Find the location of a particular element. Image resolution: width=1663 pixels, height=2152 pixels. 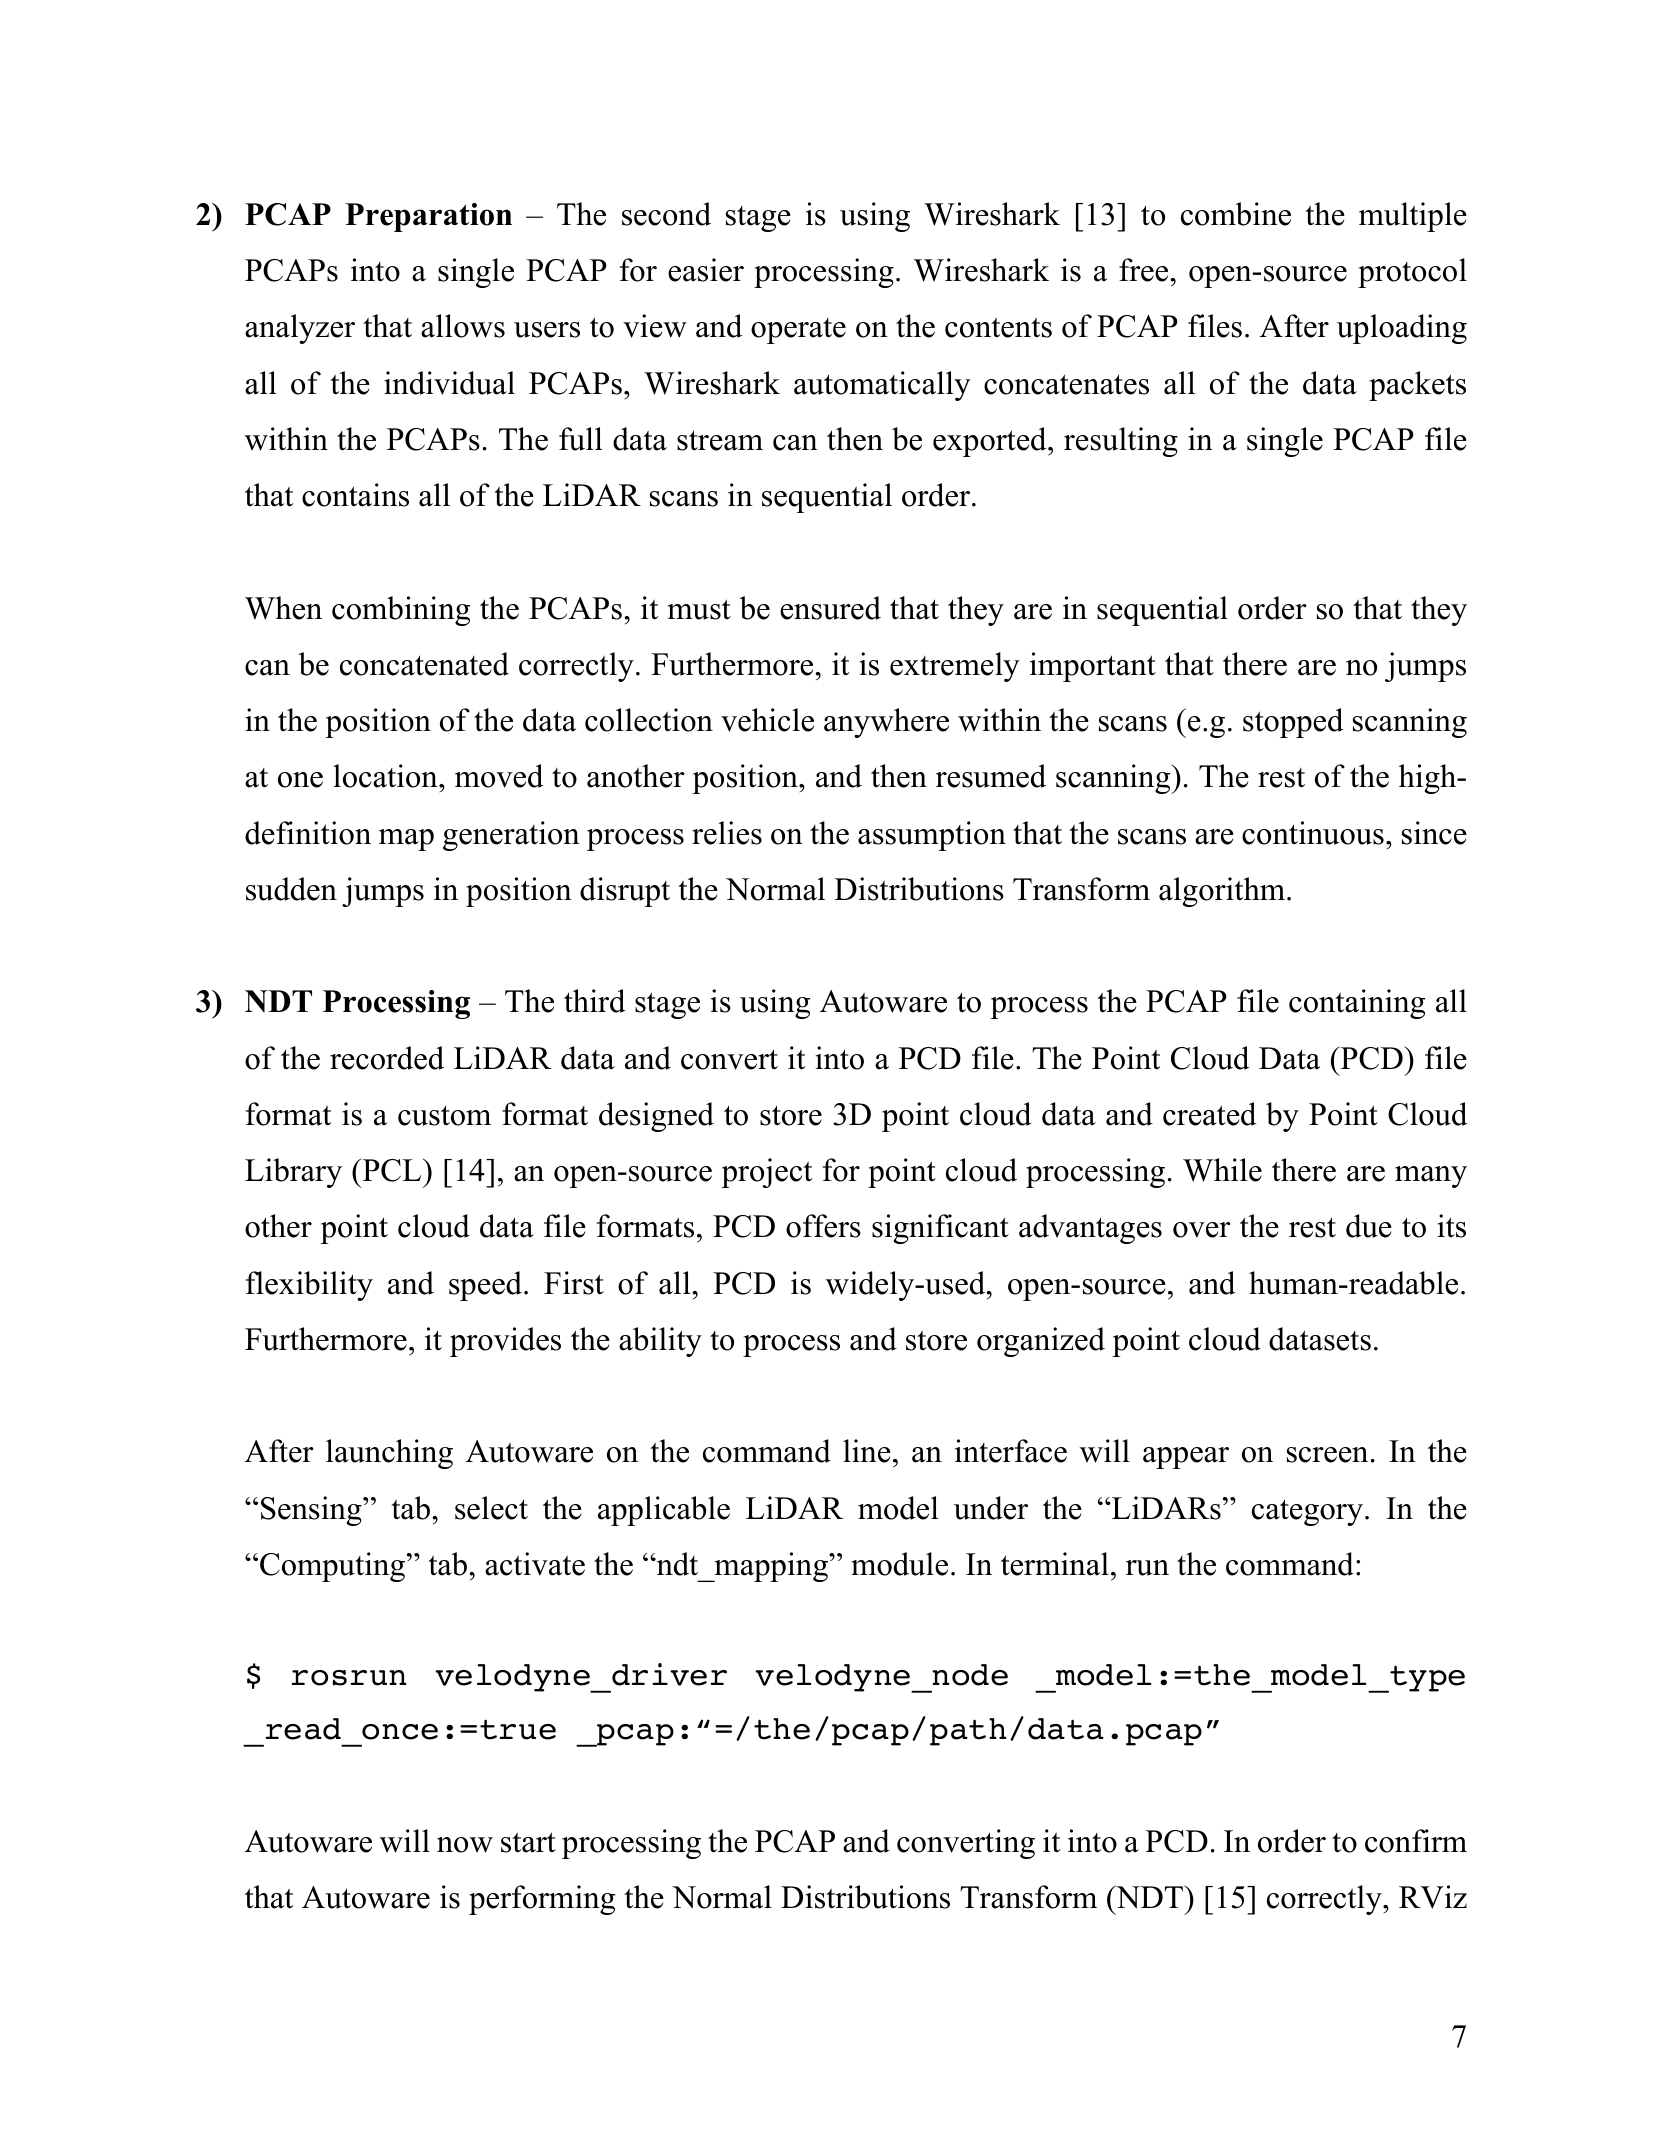

Preparation is located at coordinates (428, 217).
